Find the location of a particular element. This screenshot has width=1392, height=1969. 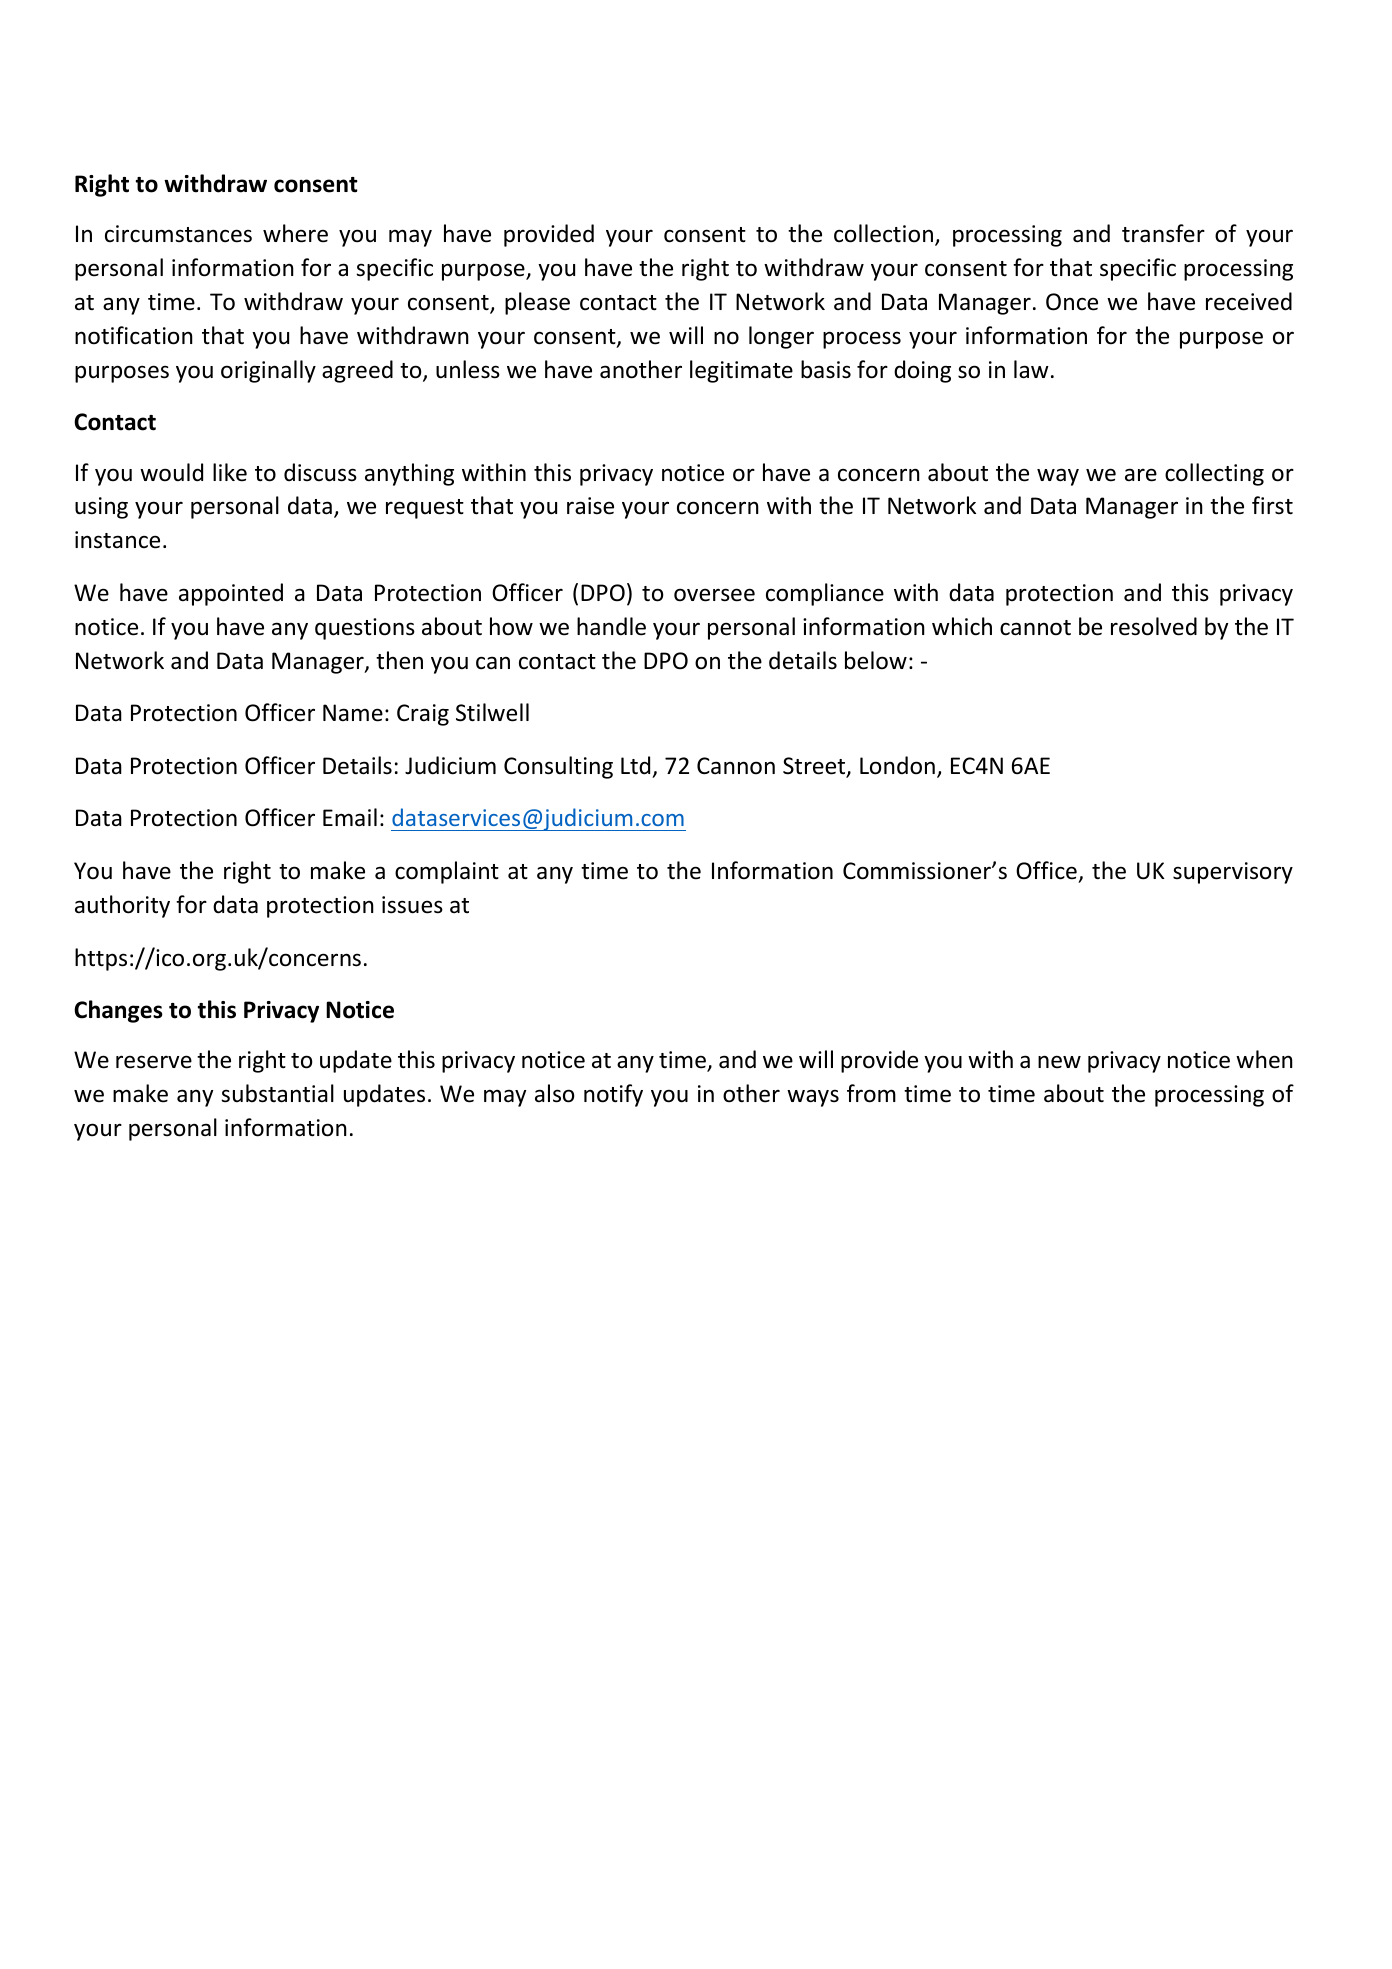

transfer is located at coordinates (1163, 233).
